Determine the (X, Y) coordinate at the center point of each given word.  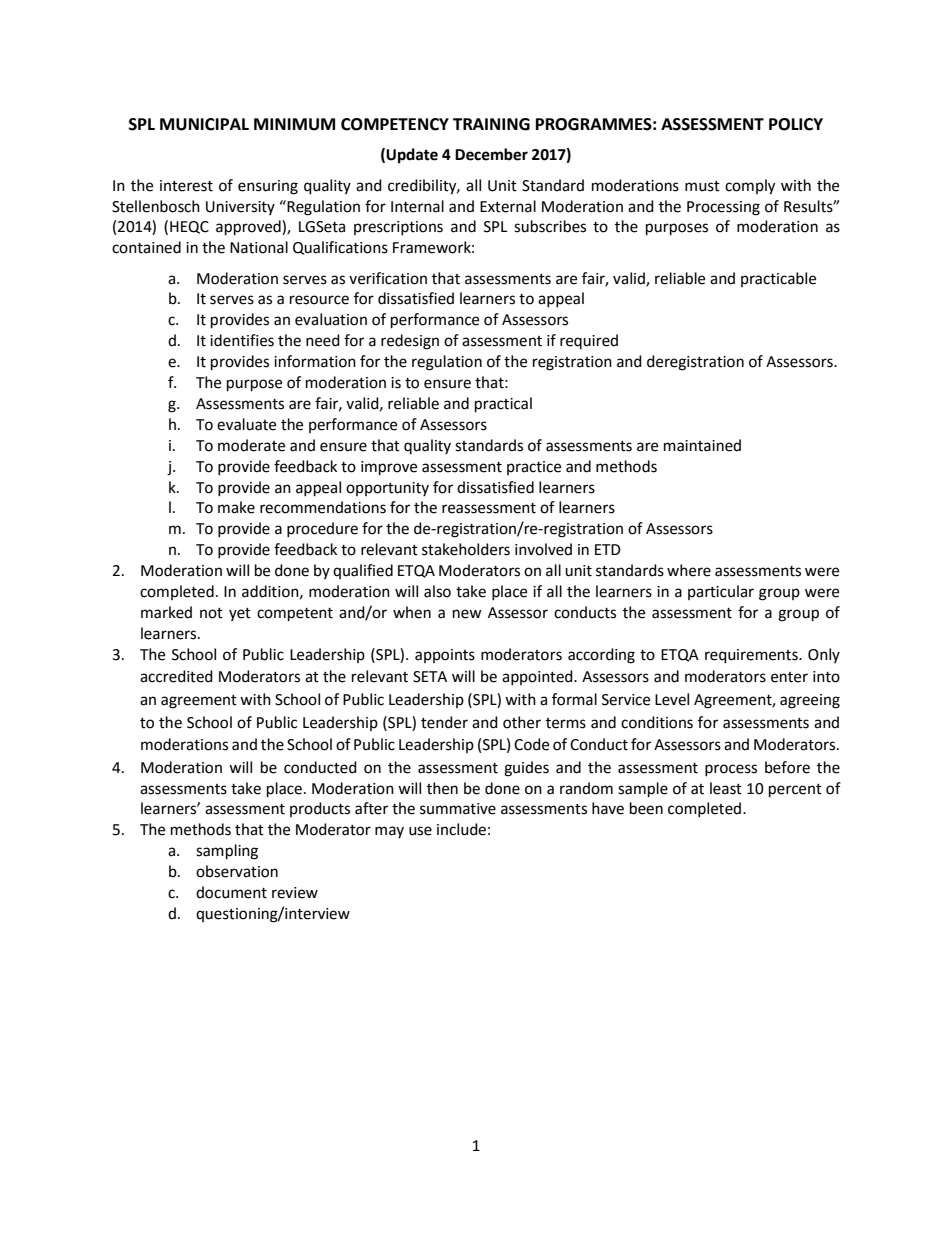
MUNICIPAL (204, 124)
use (420, 831)
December (491, 154)
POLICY (796, 124)
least (726, 788)
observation (237, 871)
